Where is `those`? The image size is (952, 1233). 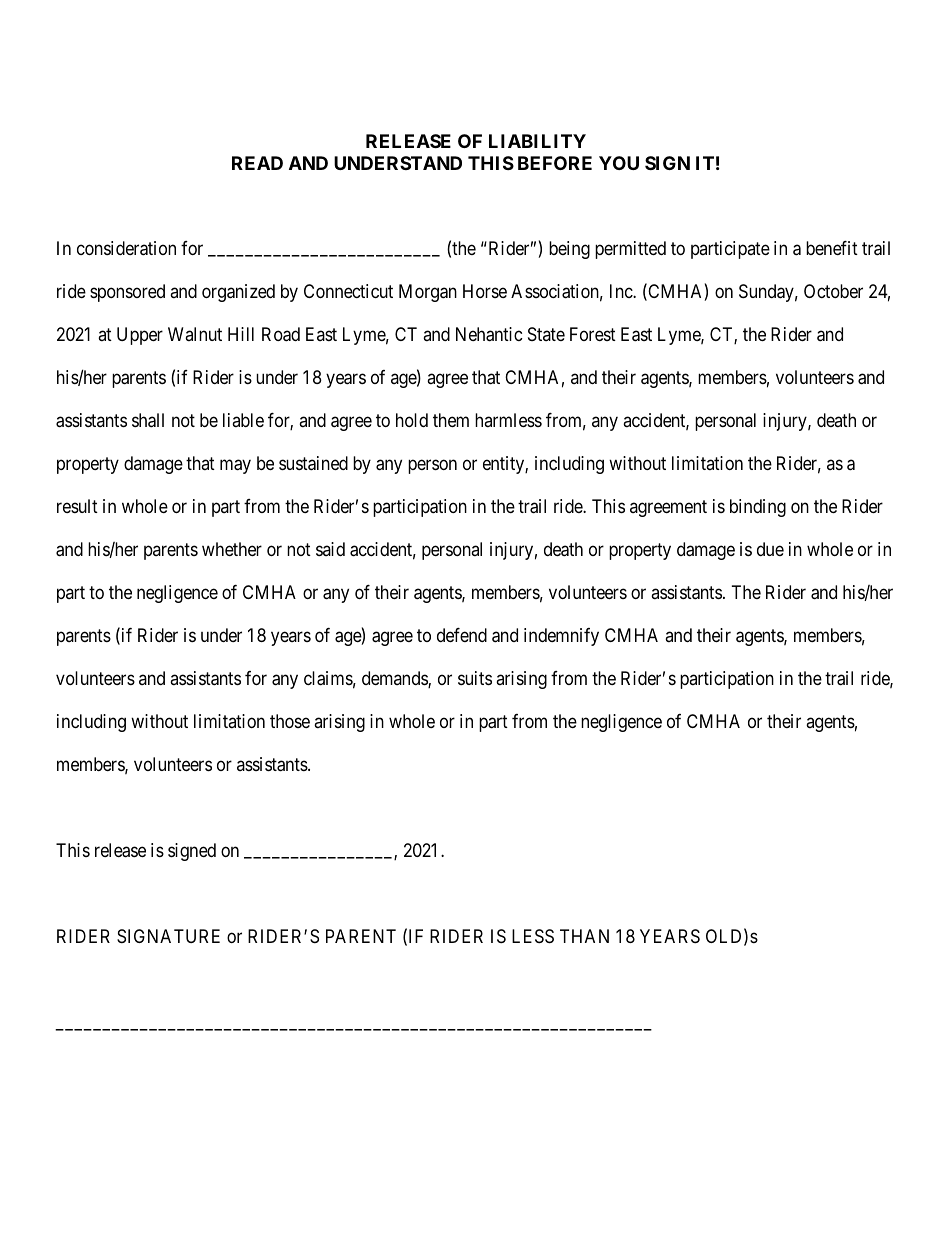
those is located at coordinates (290, 721).
